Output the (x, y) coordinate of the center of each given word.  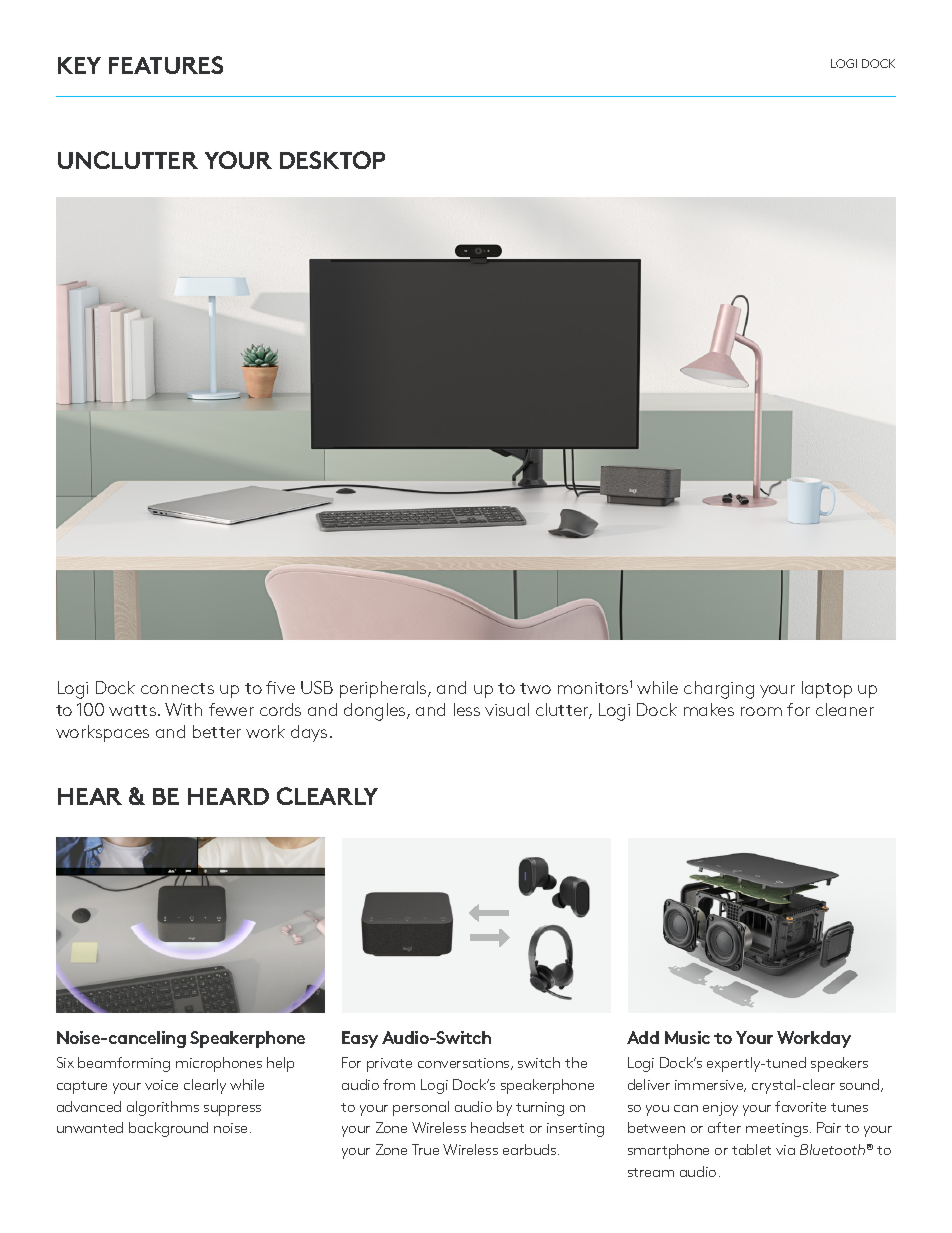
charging (719, 690)
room (761, 711)
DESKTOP (332, 160)
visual (507, 709)
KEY (79, 65)
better (217, 731)
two (535, 688)
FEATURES (166, 65)
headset (497, 1127)
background (168, 1129)
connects (177, 688)
